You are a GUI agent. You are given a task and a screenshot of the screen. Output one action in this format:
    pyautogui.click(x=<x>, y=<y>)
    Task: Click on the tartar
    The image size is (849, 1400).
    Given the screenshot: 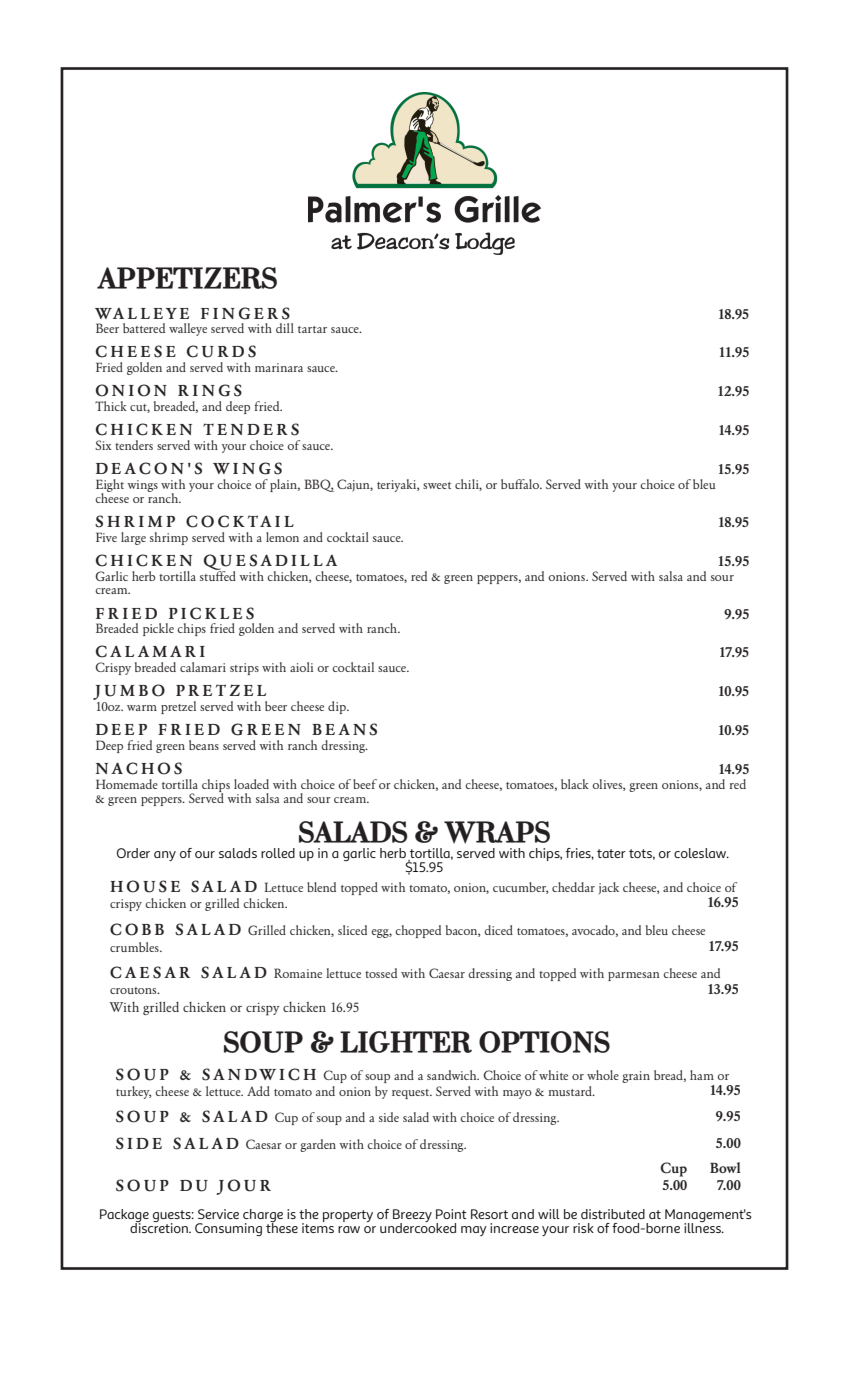 What is the action you would take?
    pyautogui.click(x=312, y=329)
